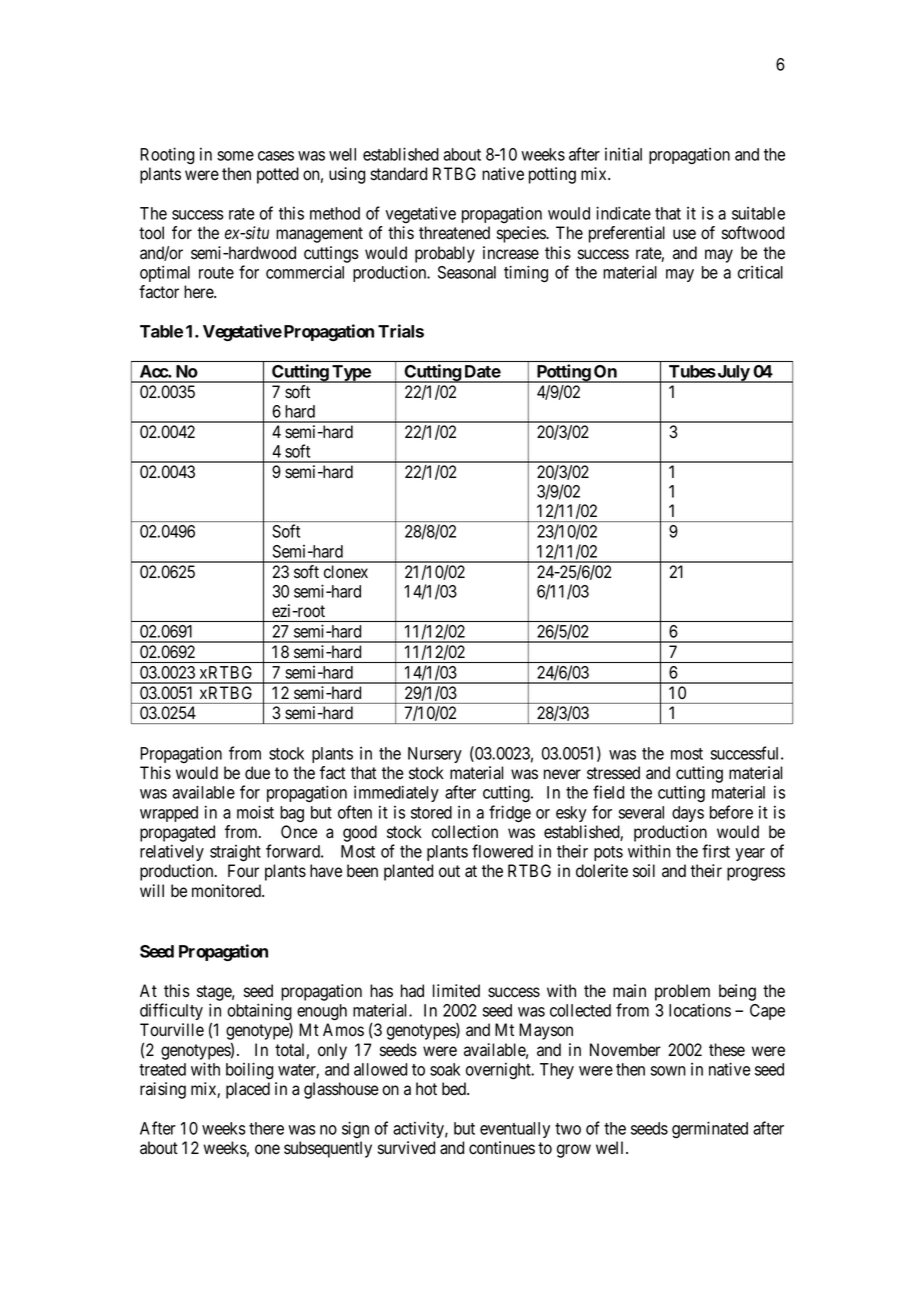 This screenshot has width=924, height=1308. Describe the element at coordinates (760, 272) in the screenshot. I see `critical` at that location.
